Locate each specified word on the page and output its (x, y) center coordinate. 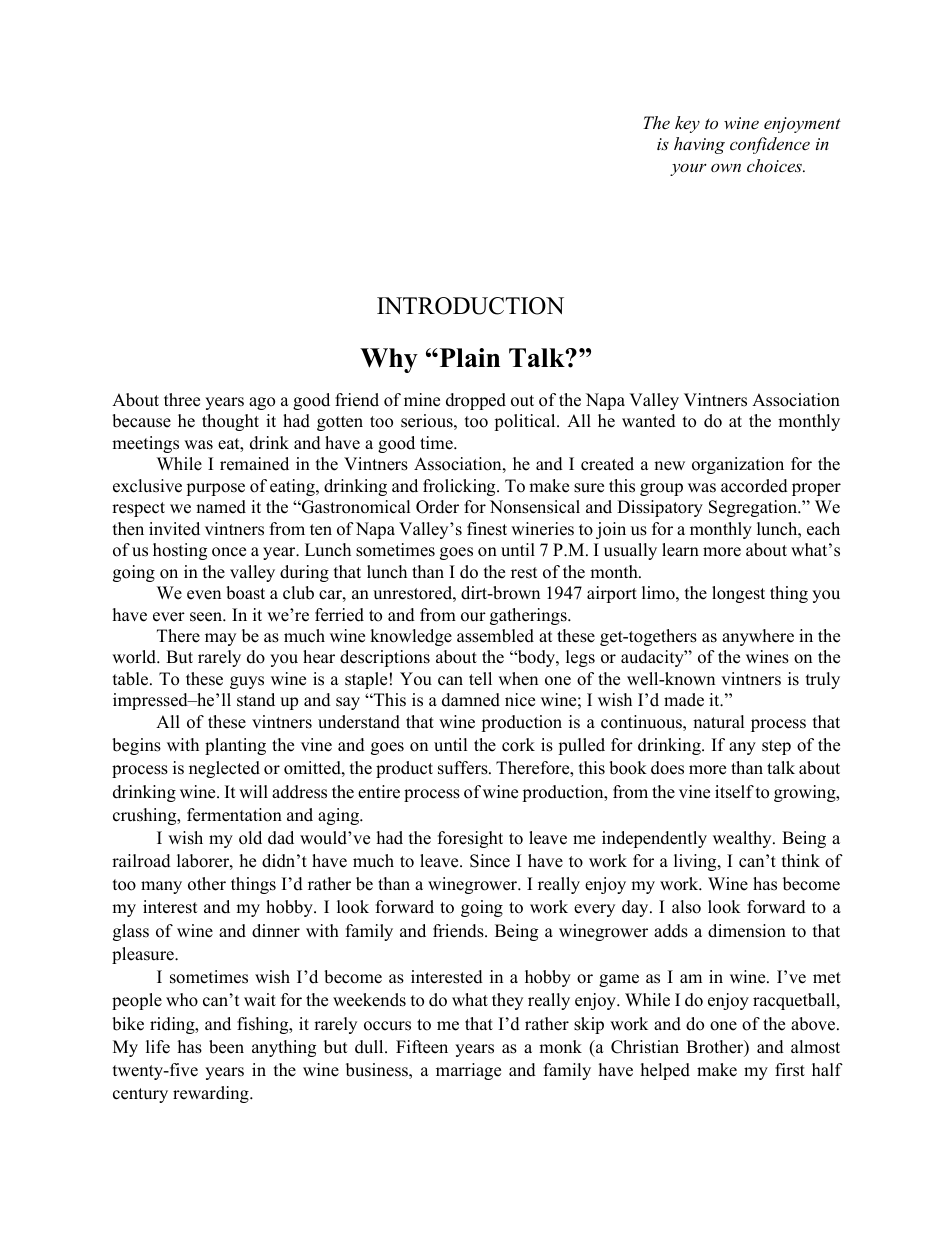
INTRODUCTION (470, 306)
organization (738, 465)
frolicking (460, 487)
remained (254, 464)
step (776, 747)
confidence (770, 145)
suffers (464, 768)
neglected (224, 769)
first (790, 1070)
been (226, 1047)
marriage (468, 1071)
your (688, 170)
